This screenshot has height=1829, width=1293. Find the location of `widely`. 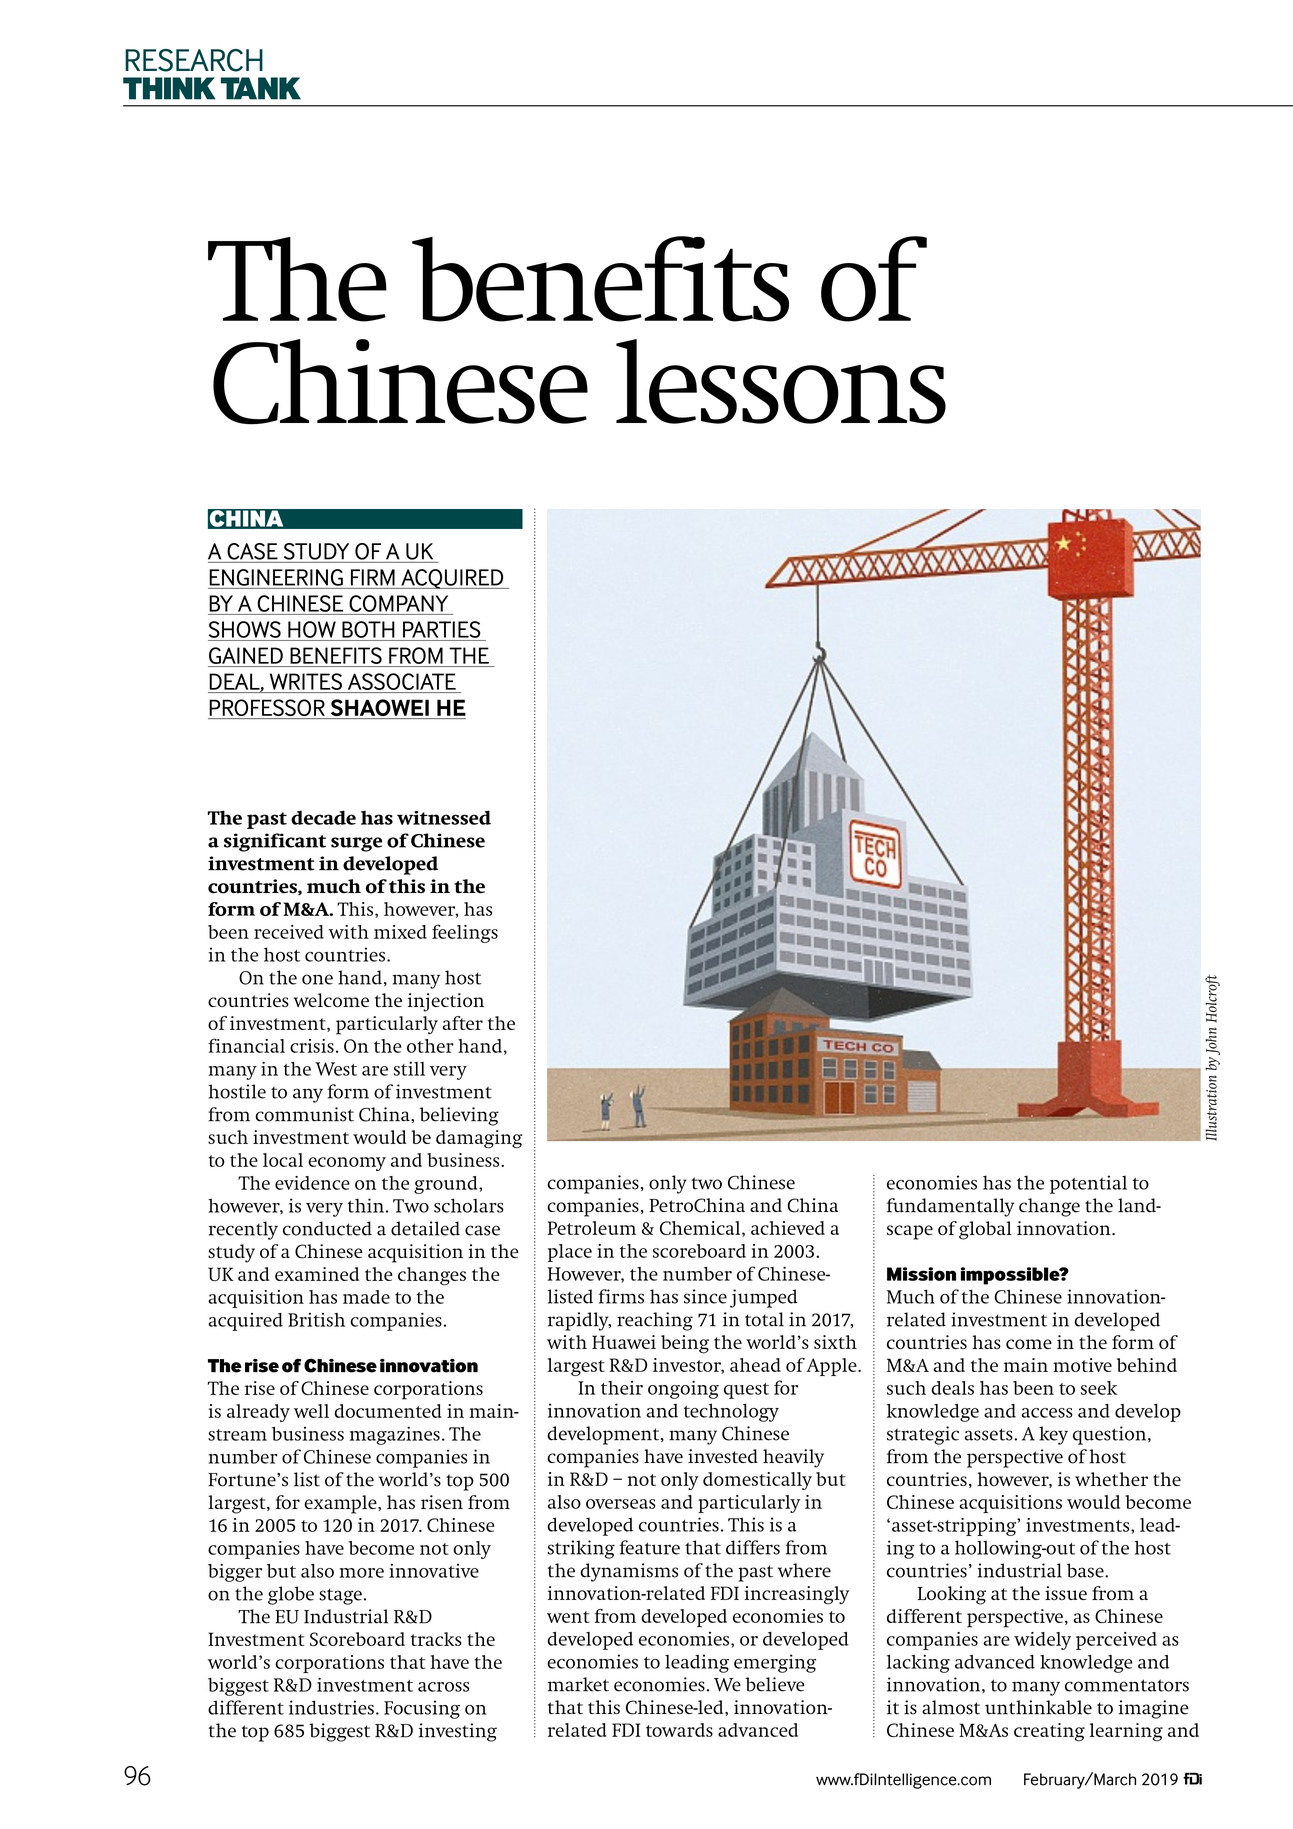

widely is located at coordinates (1042, 1641).
